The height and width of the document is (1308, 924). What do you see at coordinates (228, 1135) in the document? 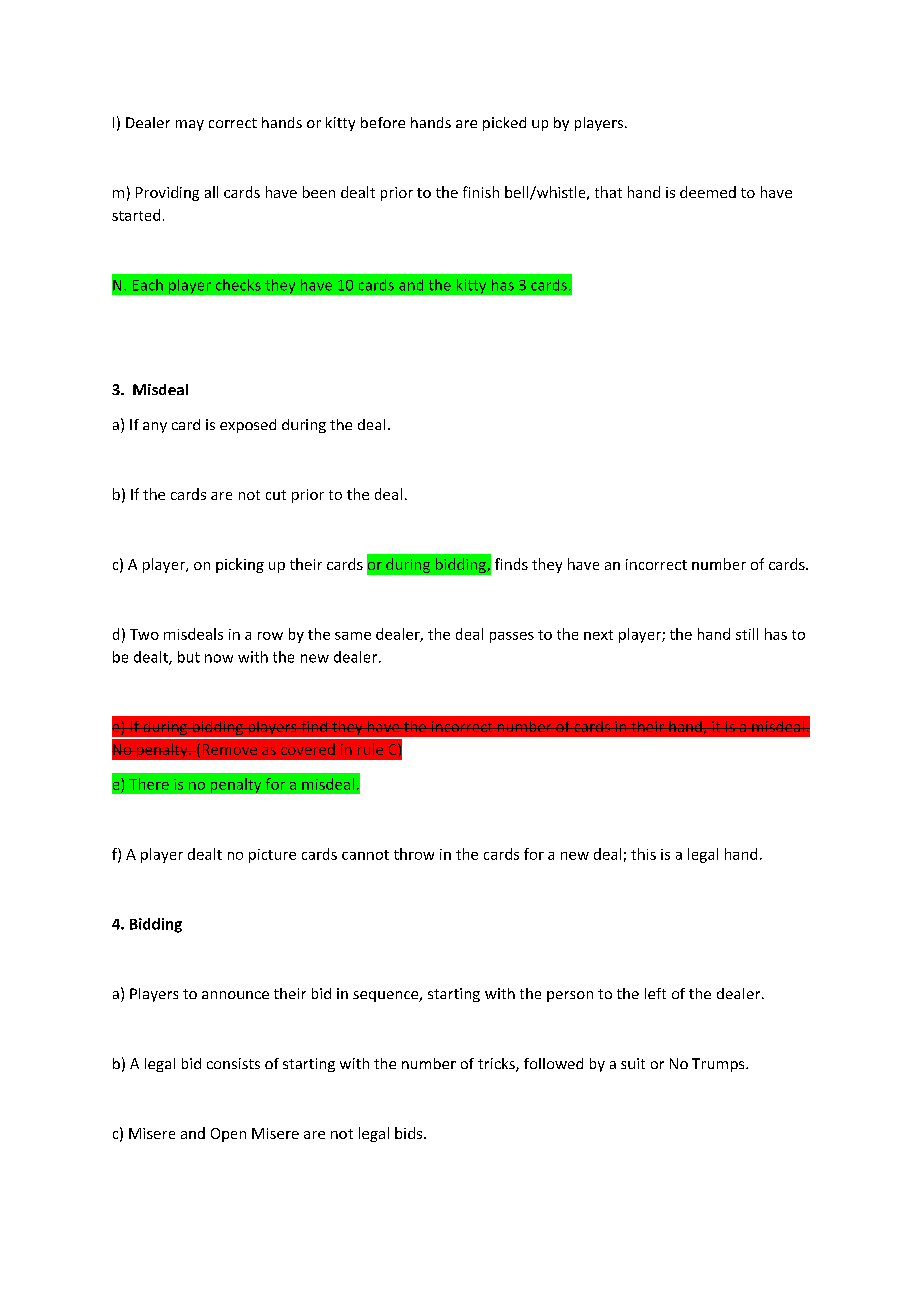
I see `Open` at bounding box center [228, 1135].
